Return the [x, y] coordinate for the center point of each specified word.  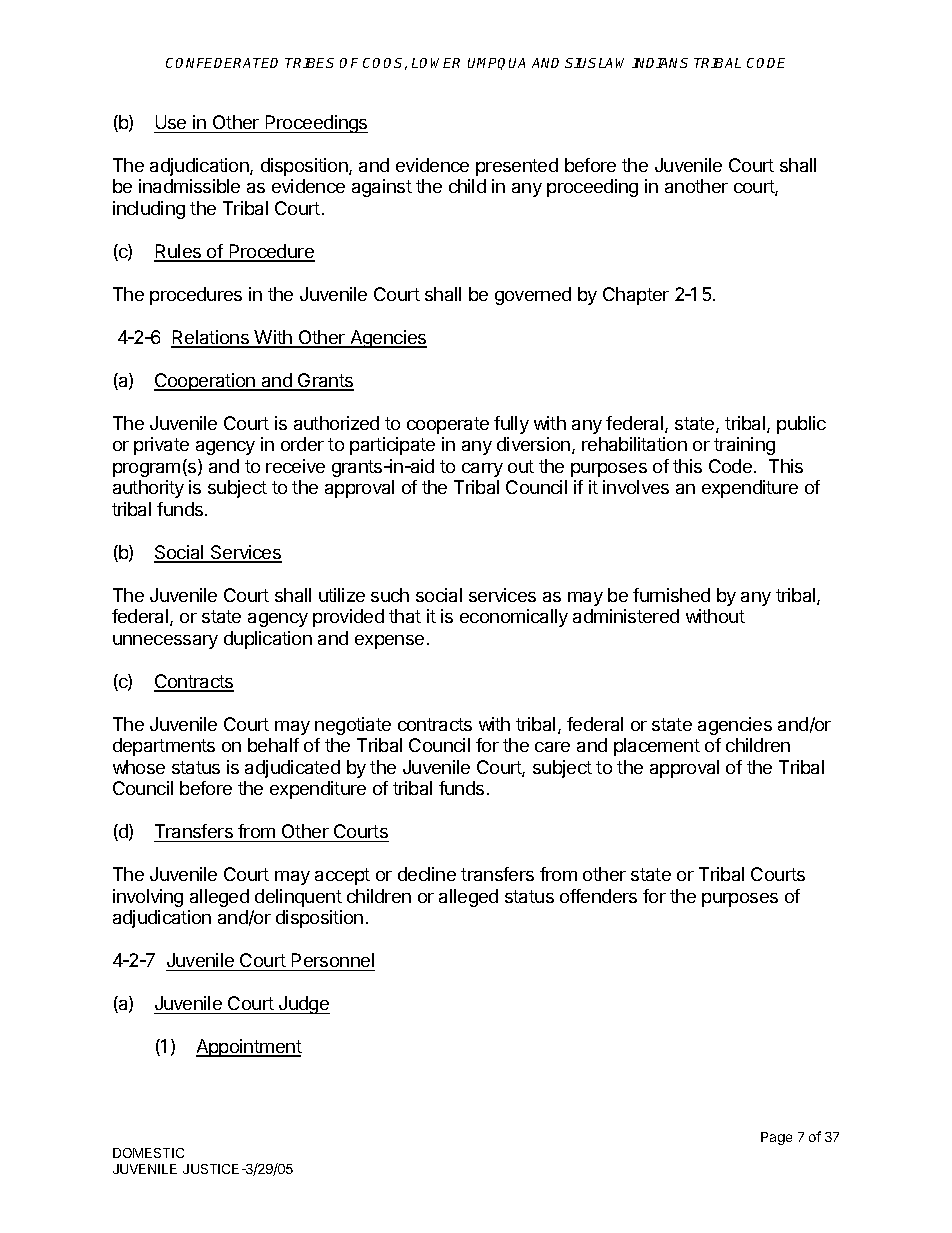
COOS [385, 64]
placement [657, 747]
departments [164, 747]
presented [517, 167]
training [744, 446]
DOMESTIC [148, 1153]
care [552, 747]
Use [171, 122]
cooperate [448, 425]
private [161, 446]
